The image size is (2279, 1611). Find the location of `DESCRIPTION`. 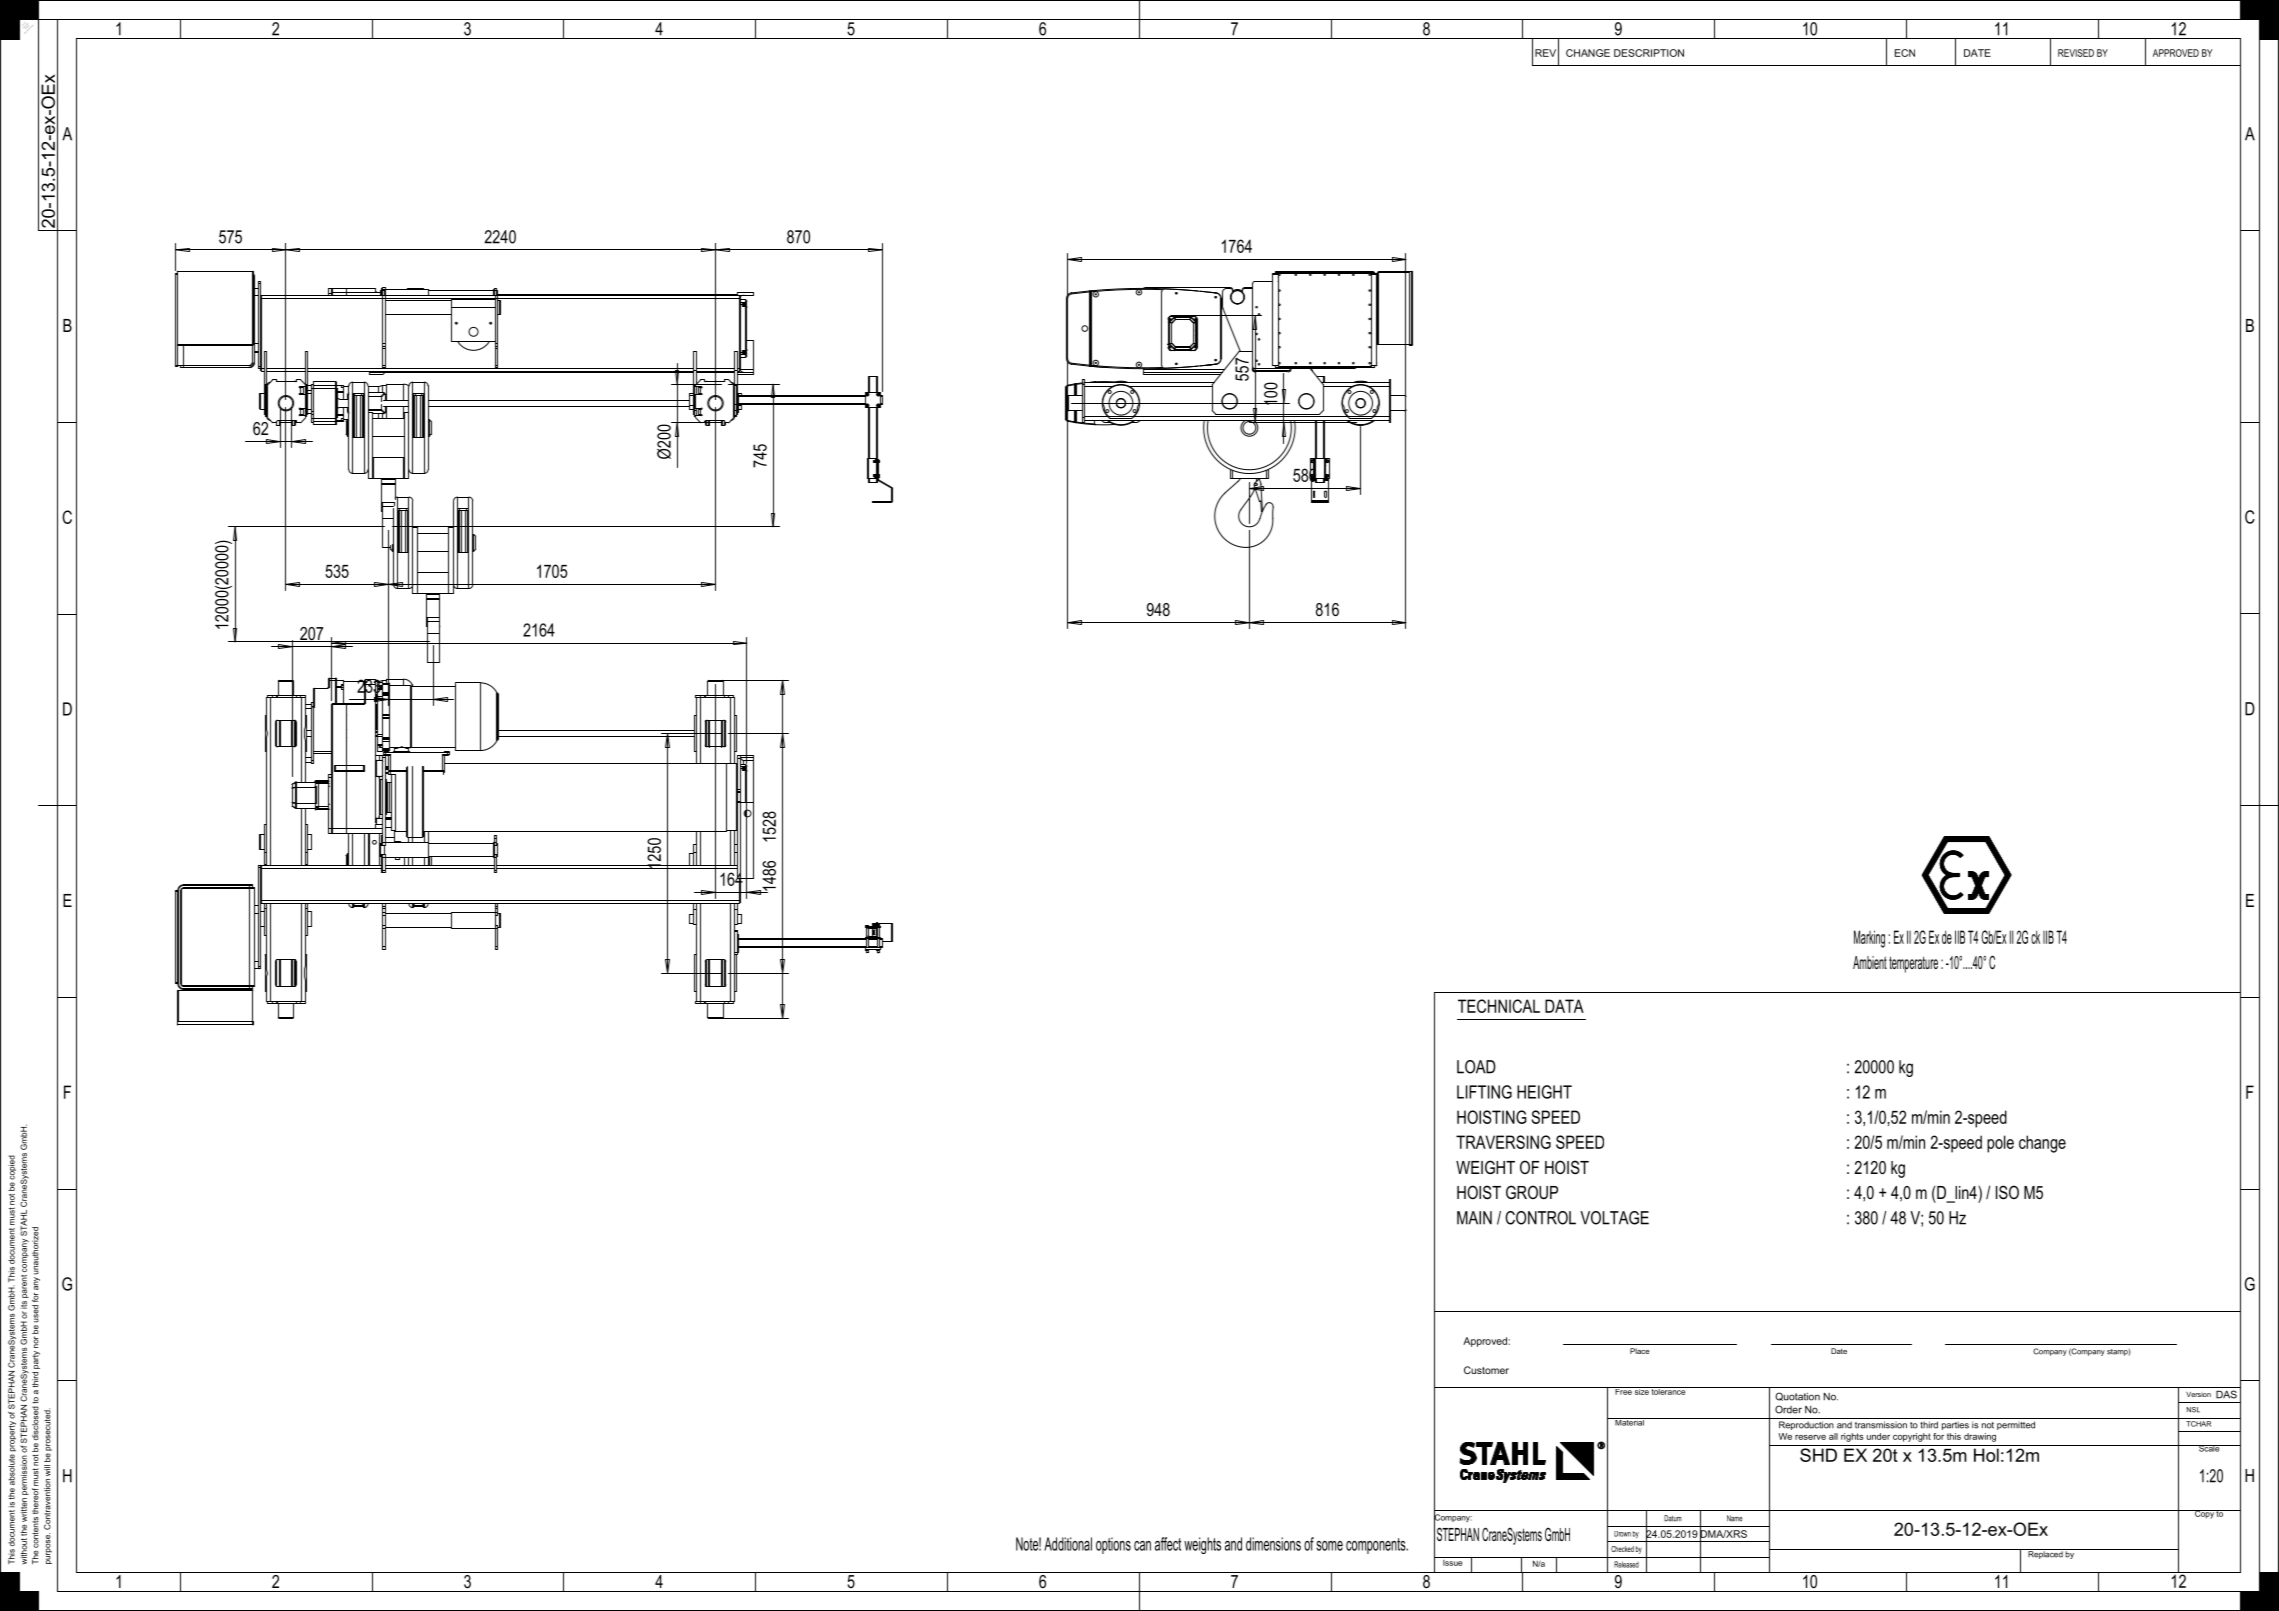

DESCRIPTION is located at coordinates (1649, 53).
